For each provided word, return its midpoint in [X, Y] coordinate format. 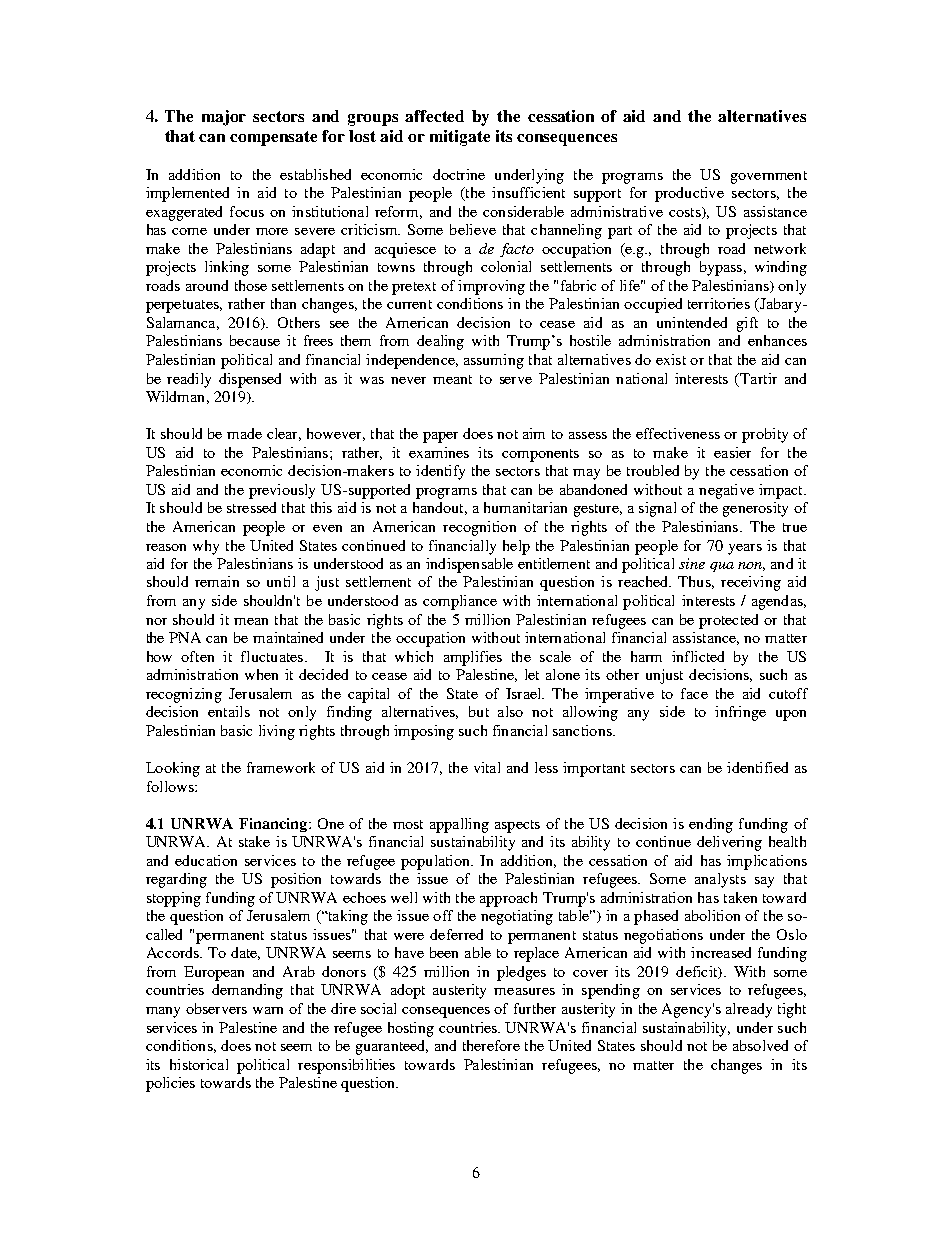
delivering [729, 843]
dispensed [250, 380]
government [769, 177]
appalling [459, 825]
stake [254, 841]
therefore [491, 1045]
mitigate [460, 138]
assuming [494, 361]
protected [728, 621]
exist [671, 359]
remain [217, 581]
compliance [460, 602]
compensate [273, 138]
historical [199, 1064]
